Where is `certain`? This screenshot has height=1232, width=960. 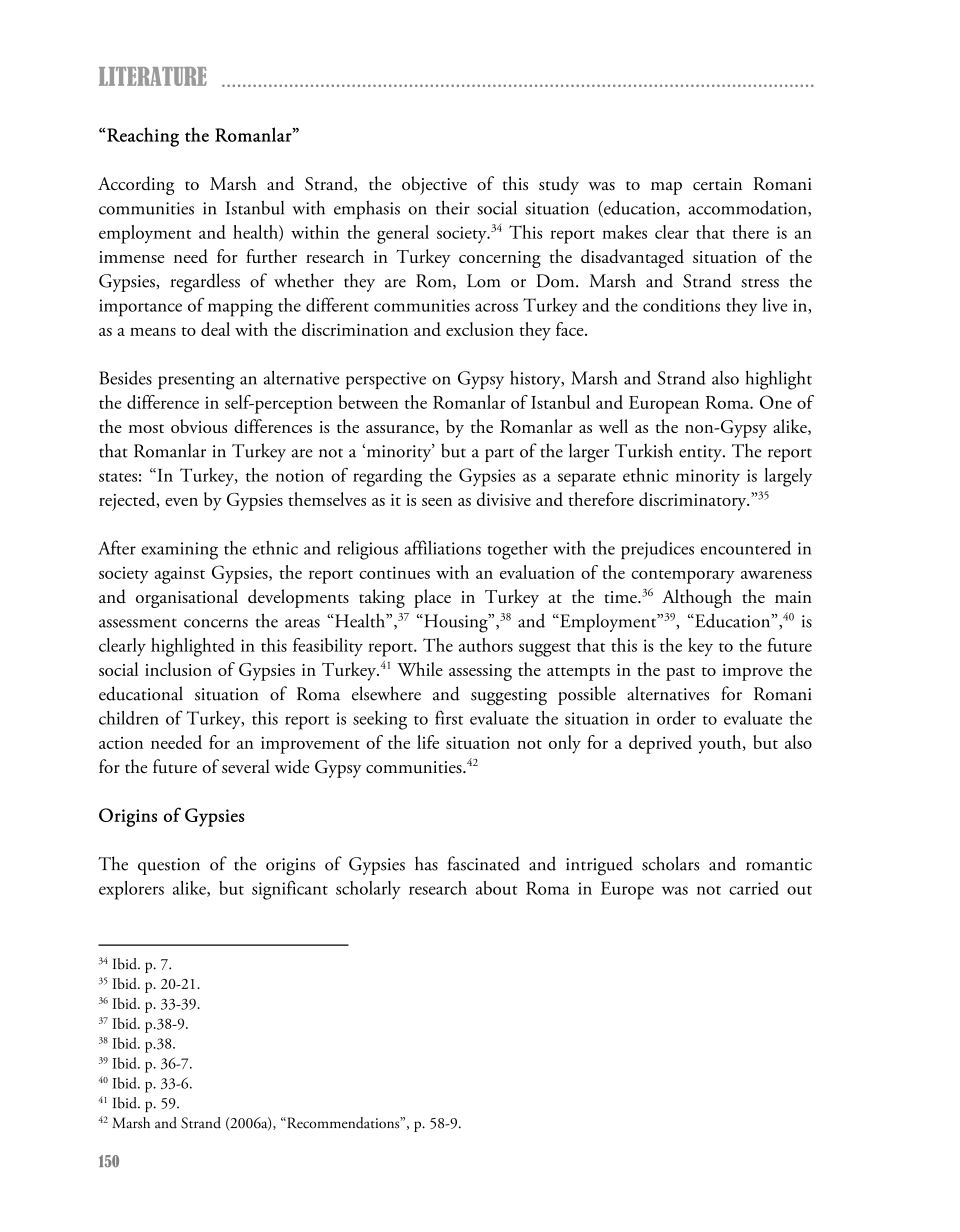 certain is located at coordinates (717, 184).
